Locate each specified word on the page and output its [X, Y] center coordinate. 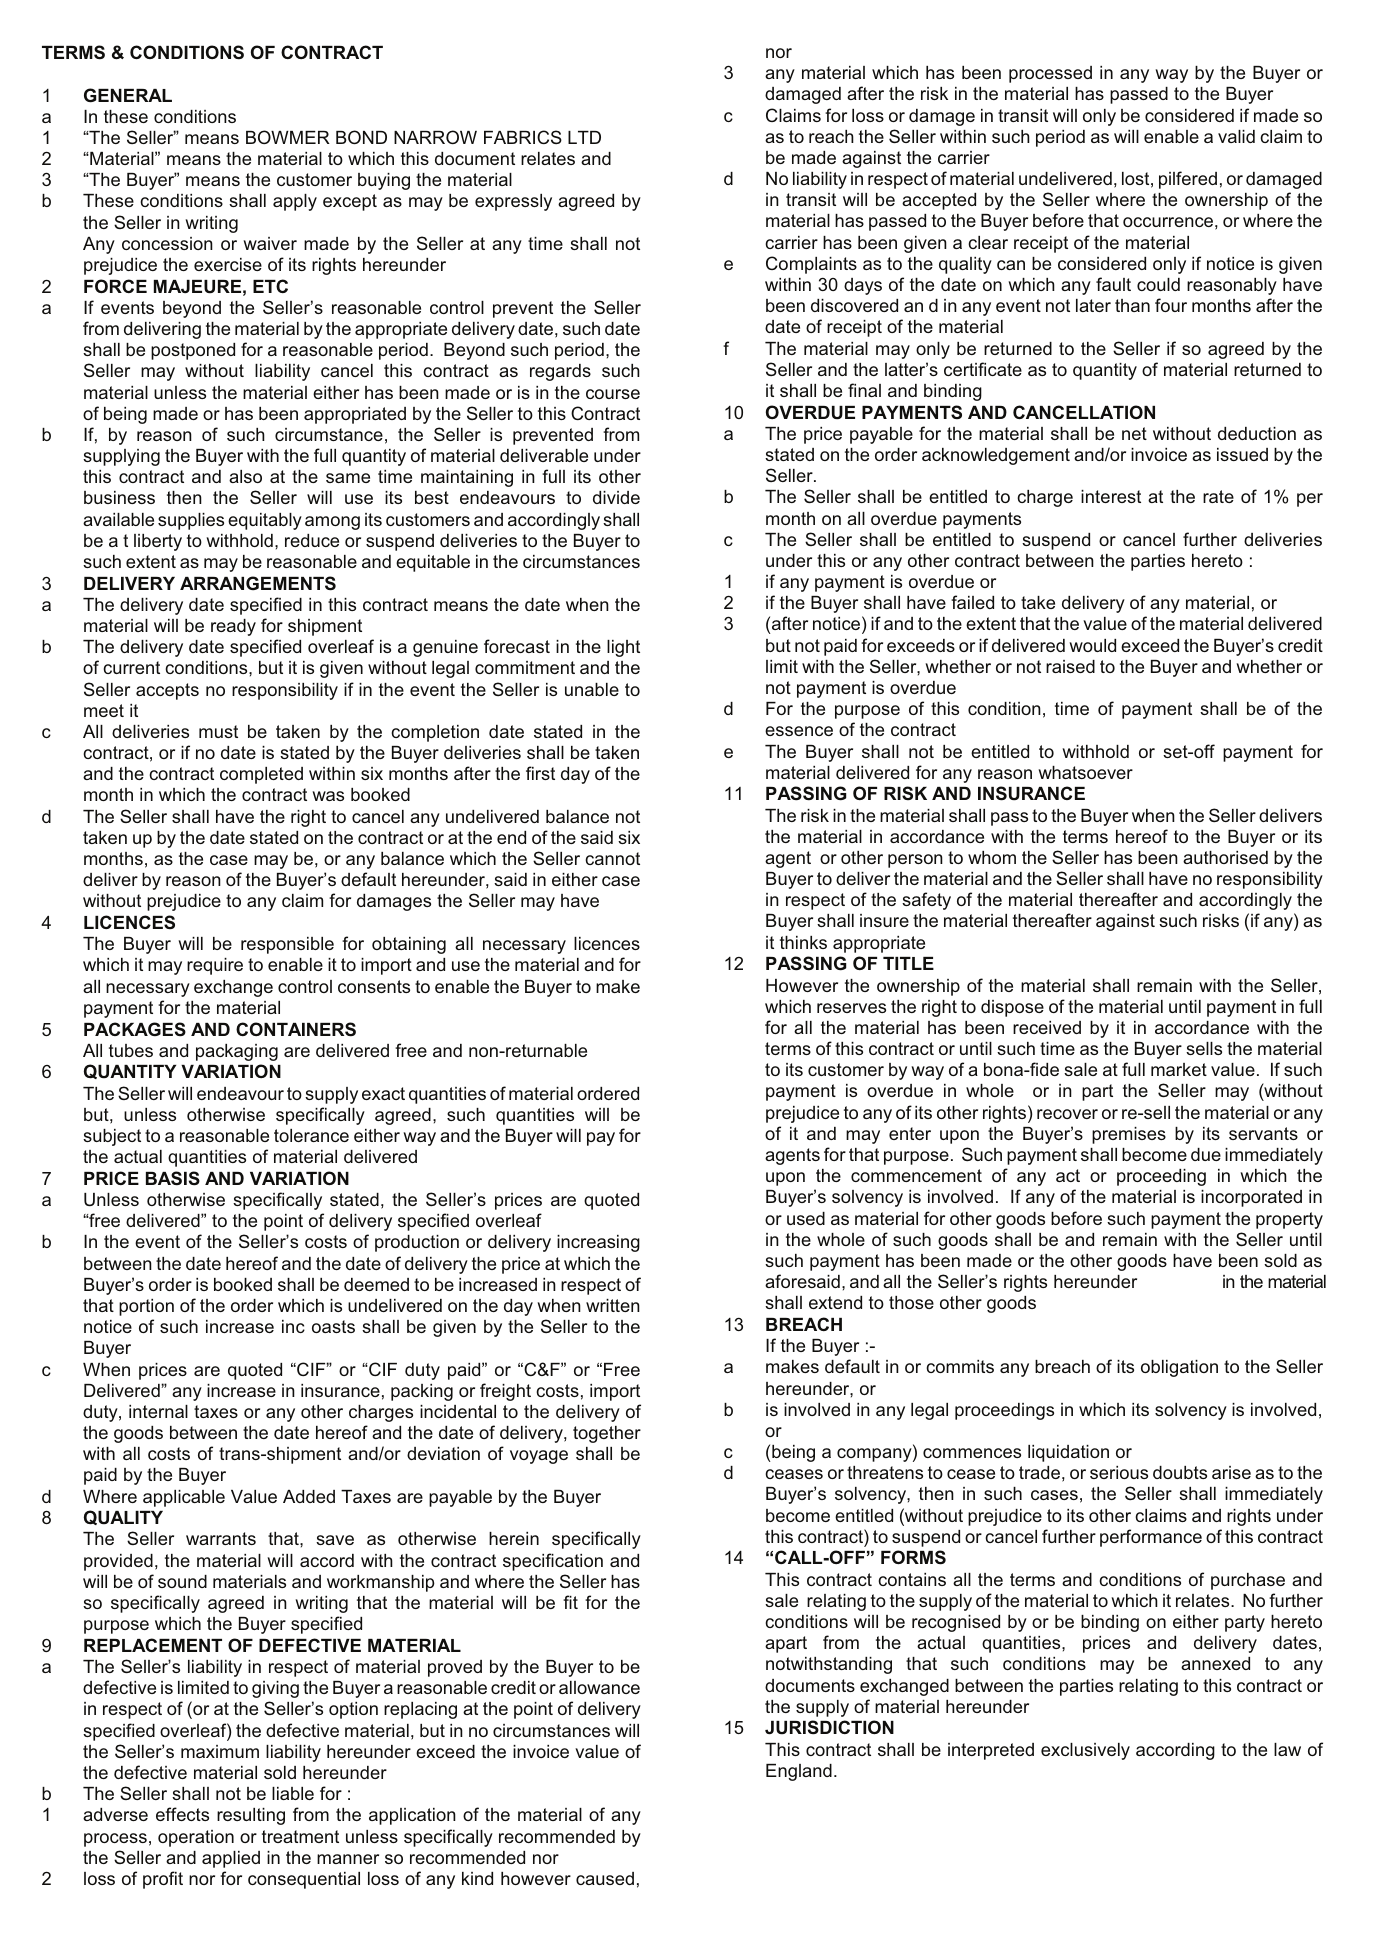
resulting [251, 1816]
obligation [1179, 1368]
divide [616, 497]
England [799, 1772]
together [607, 1434]
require [215, 966]
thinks [803, 942]
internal [158, 1411]
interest [1111, 496]
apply [295, 202]
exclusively [1085, 1751]
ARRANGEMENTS [258, 583]
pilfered [1188, 180]
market [1179, 1069]
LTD [584, 137]
